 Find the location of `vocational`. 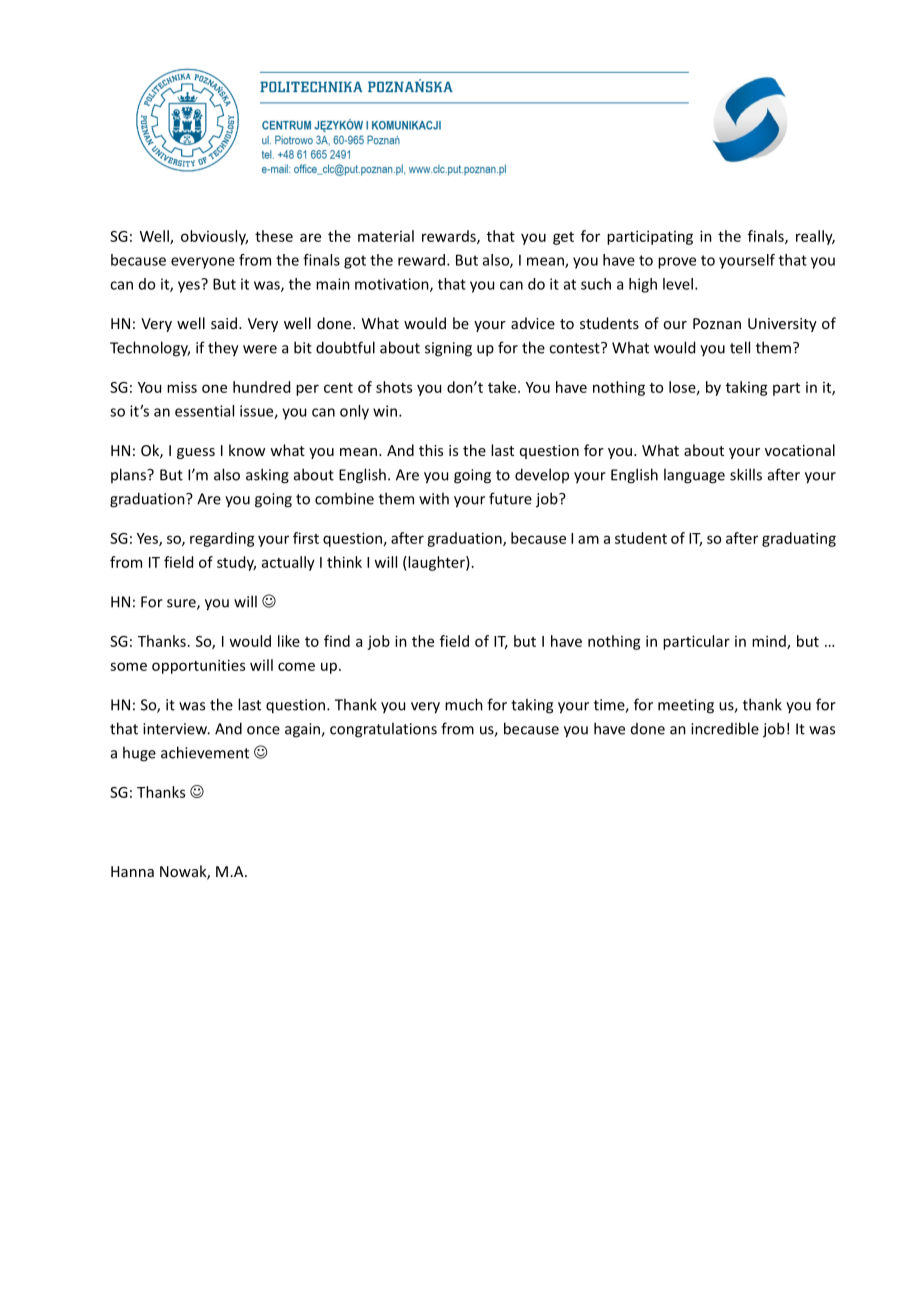

vocational is located at coordinates (800, 450).
